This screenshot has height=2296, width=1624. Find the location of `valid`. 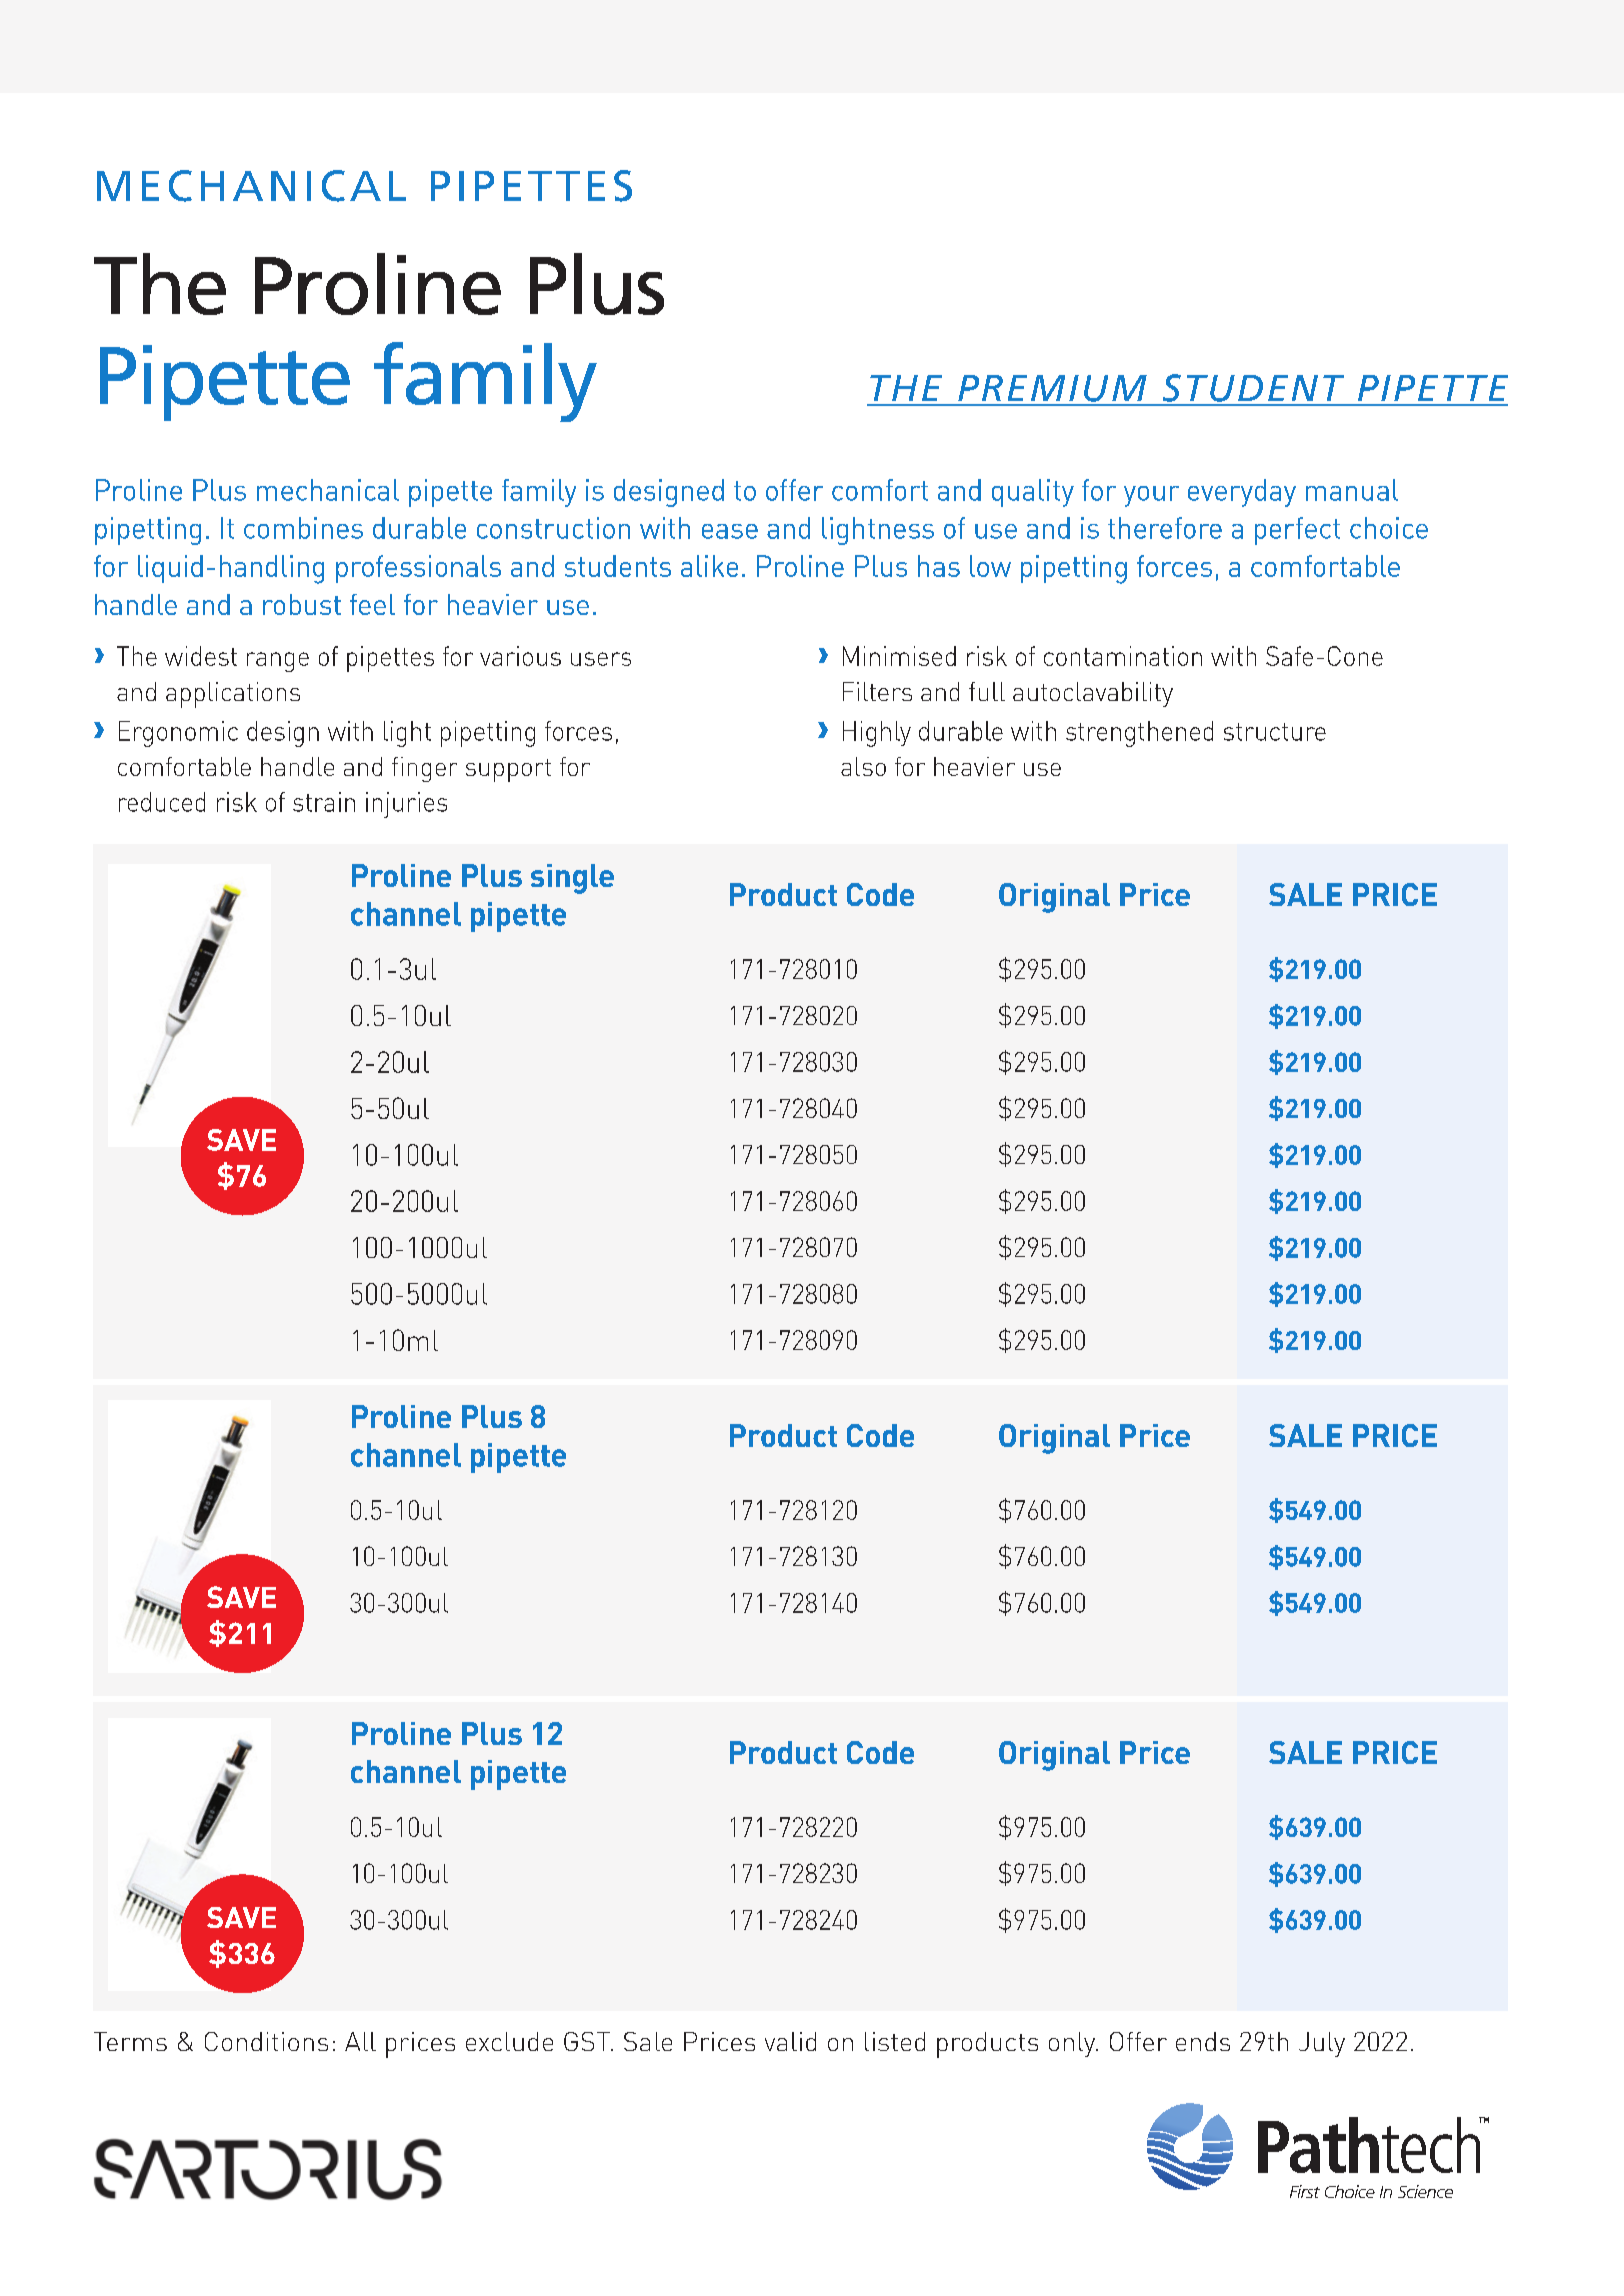

valid is located at coordinates (790, 2041).
